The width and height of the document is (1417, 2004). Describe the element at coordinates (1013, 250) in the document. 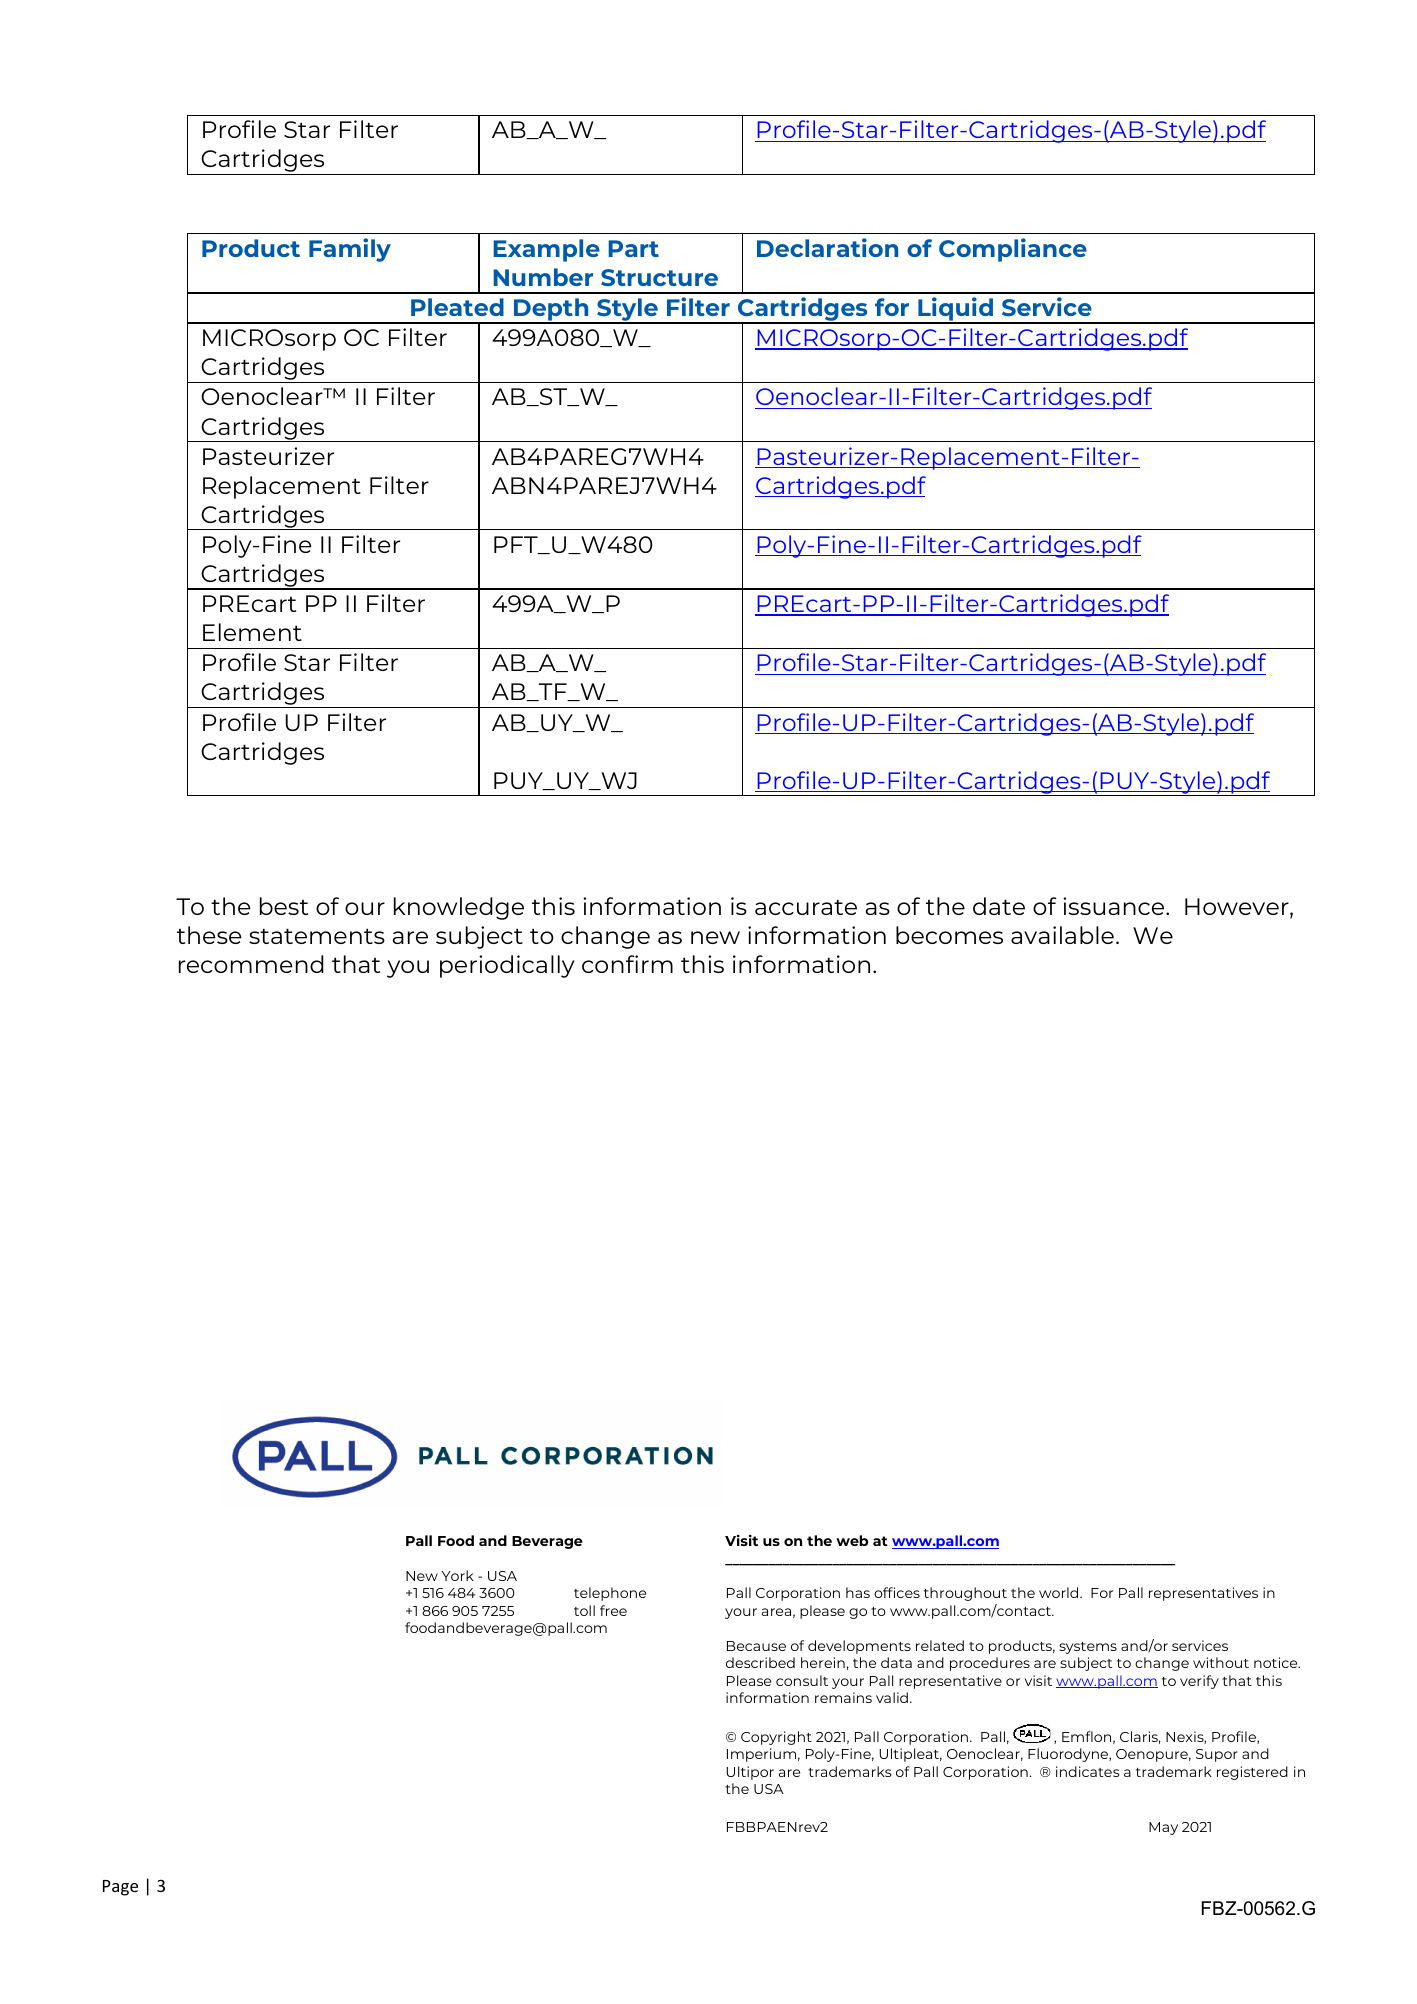

I see `Compliance` at that location.
